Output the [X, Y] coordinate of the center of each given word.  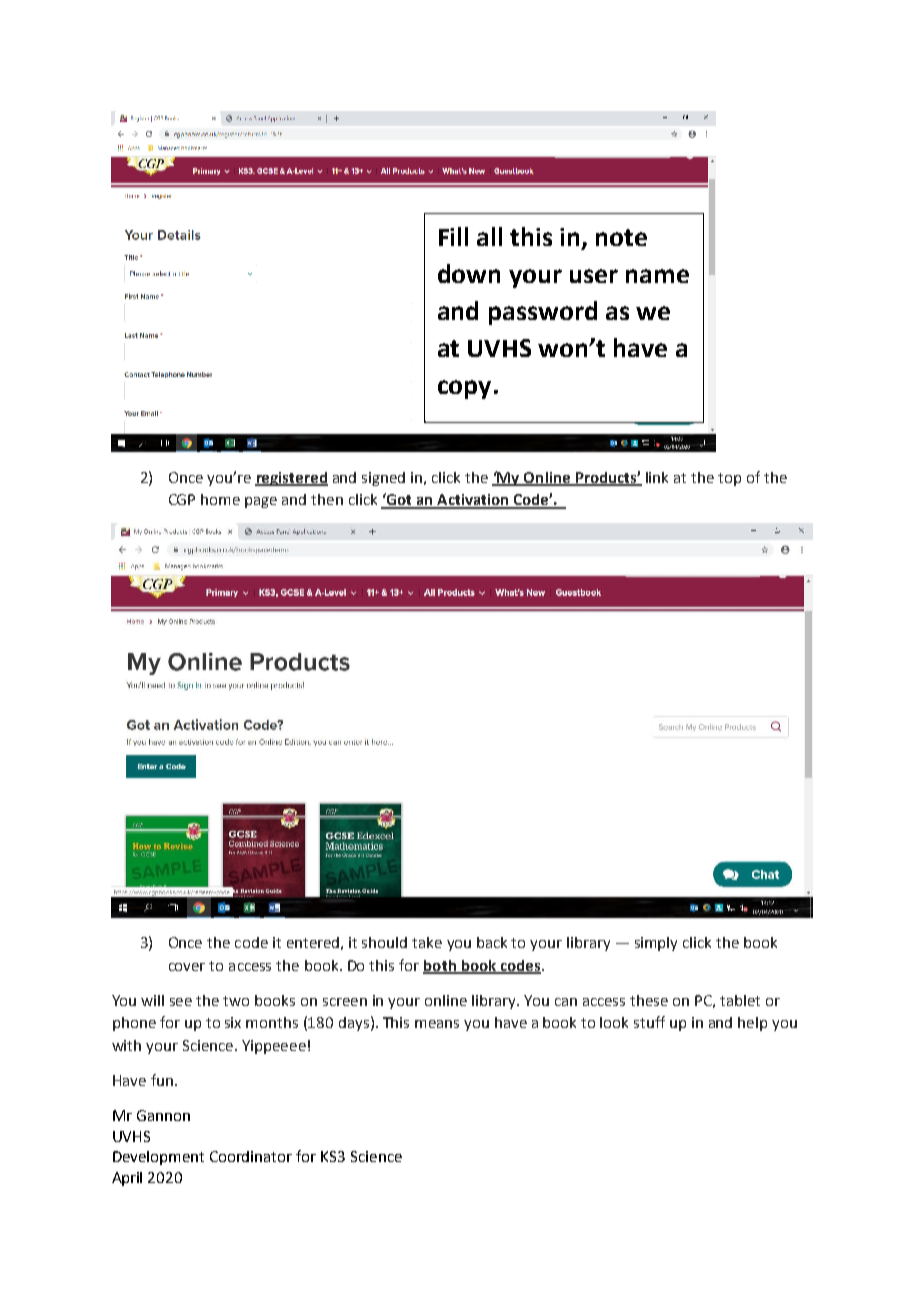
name [657, 276]
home [220, 499]
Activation [473, 501]
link [657, 477]
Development [158, 1158]
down [469, 273]
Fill [453, 236]
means [437, 1024]
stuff [649, 1022]
